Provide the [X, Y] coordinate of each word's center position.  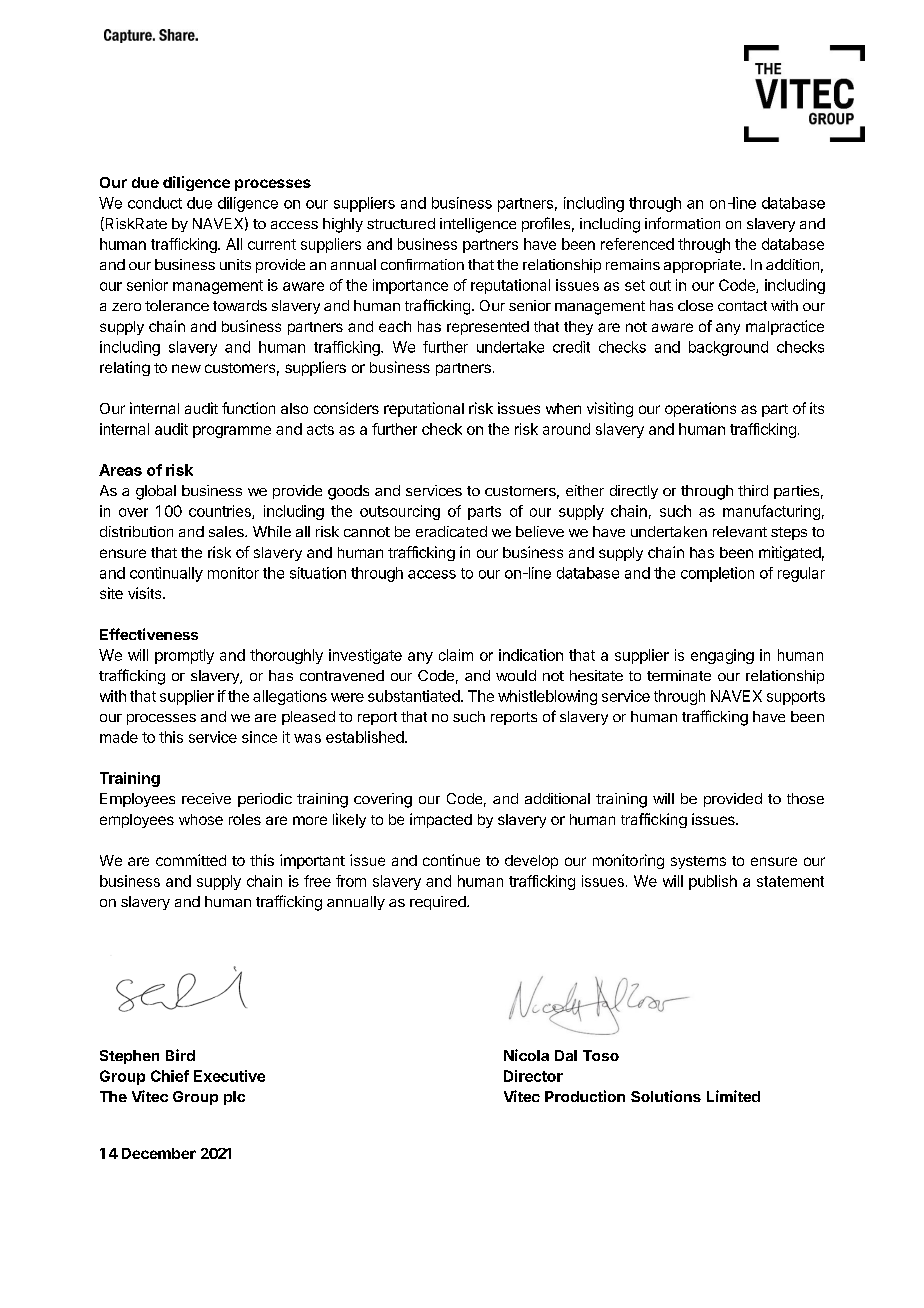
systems [698, 862]
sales [227, 531]
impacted [441, 820]
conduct [155, 203]
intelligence [478, 225]
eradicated [451, 531]
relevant [740, 531]
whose [201, 819]
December [159, 1153]
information [682, 223]
